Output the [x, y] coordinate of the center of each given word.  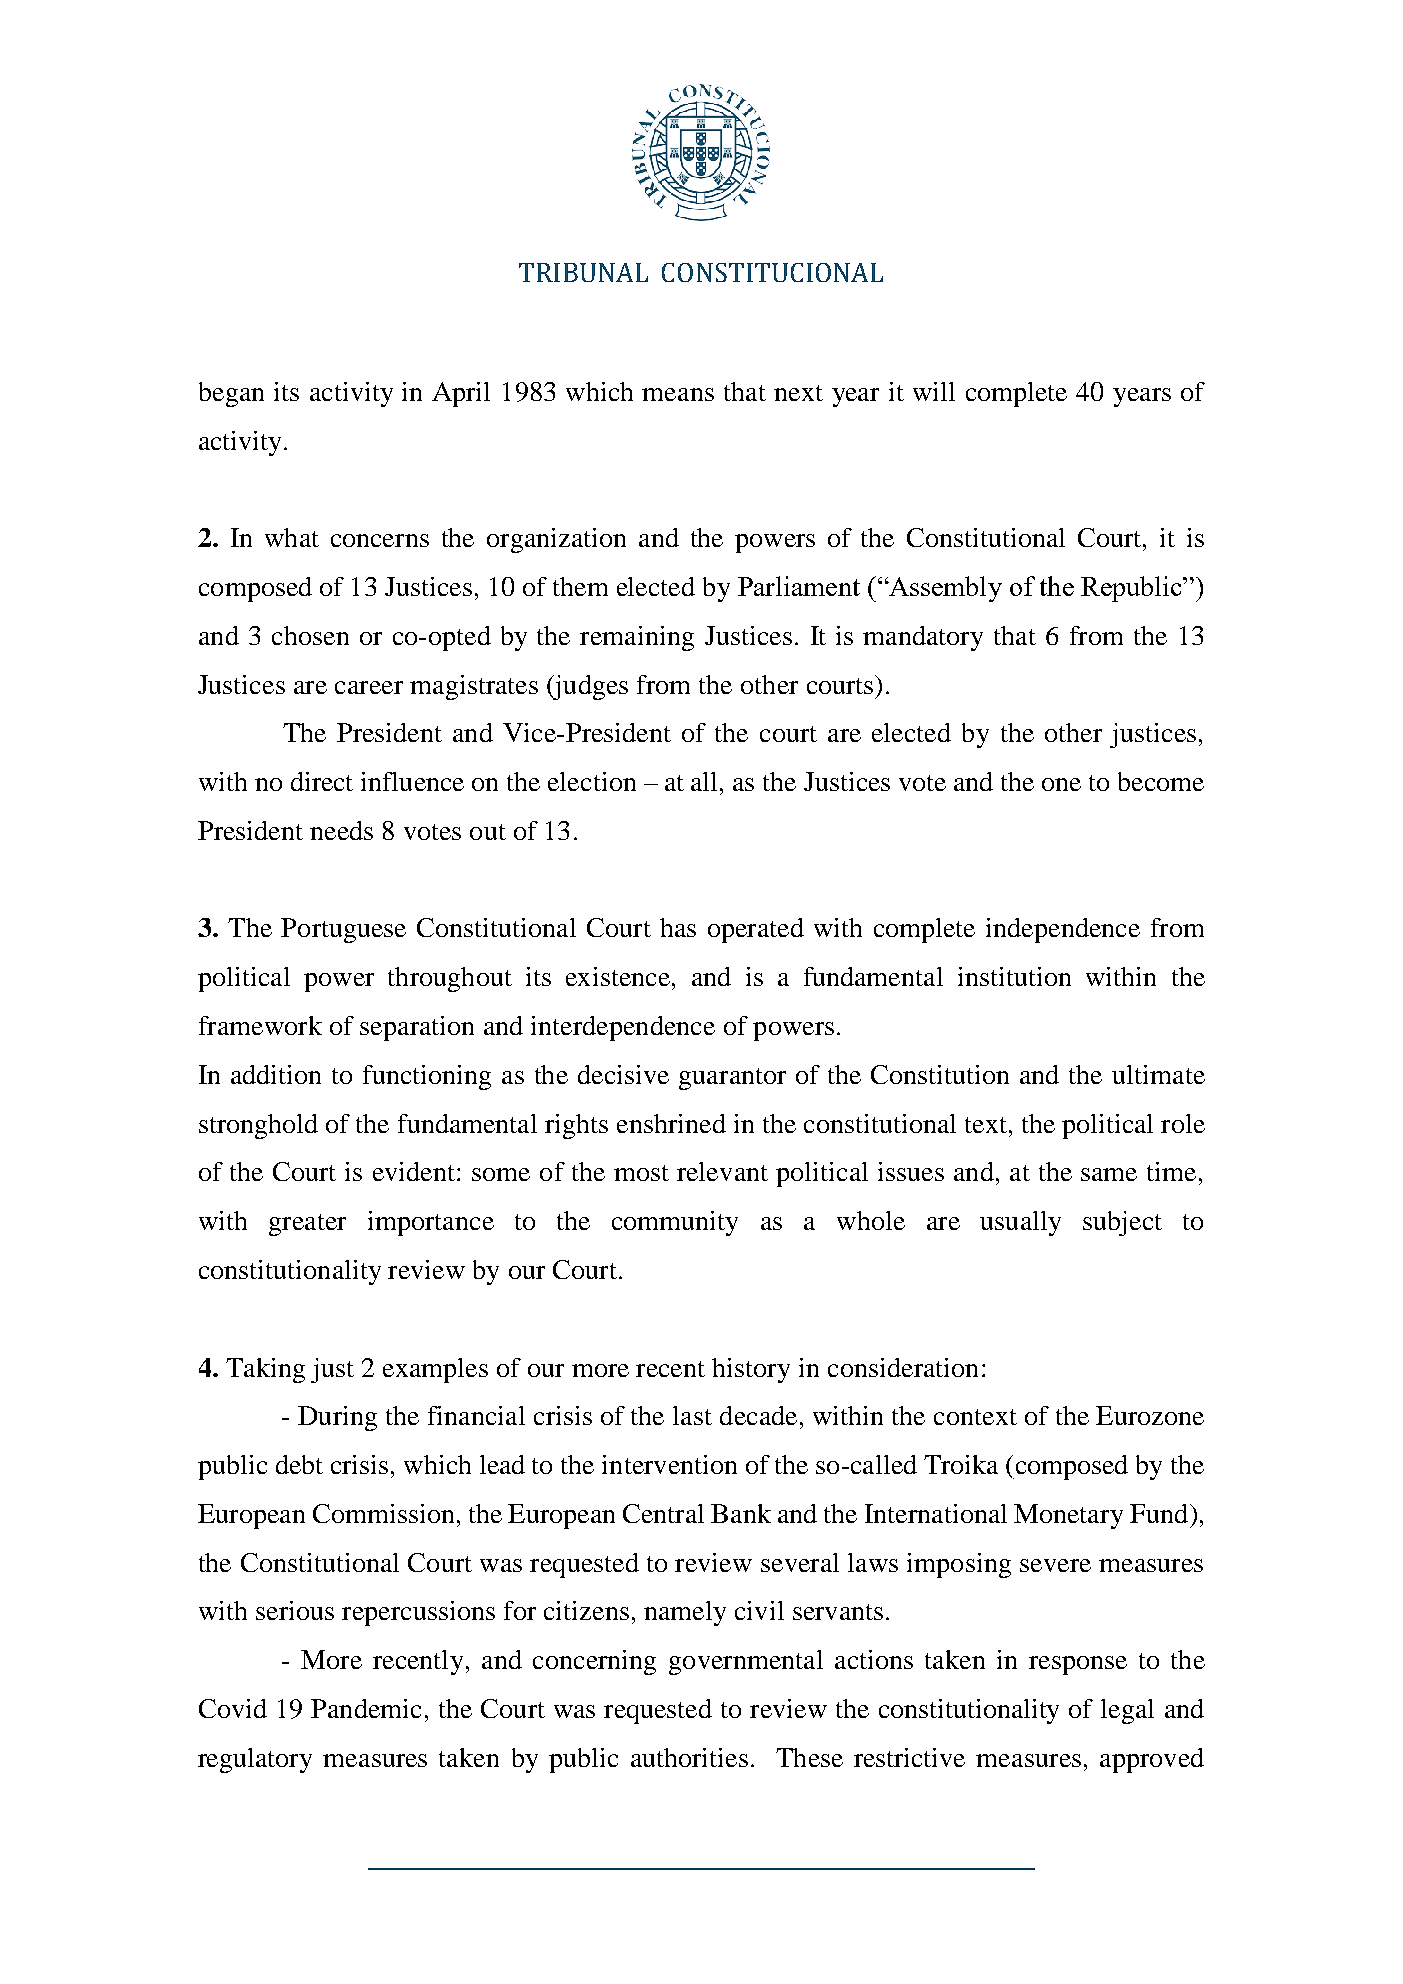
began [231, 394]
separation [417, 1028]
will [934, 391]
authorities [689, 1757]
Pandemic [366, 1708]
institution [1014, 976]
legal [1127, 1711]
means [678, 394]
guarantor [732, 1079]
